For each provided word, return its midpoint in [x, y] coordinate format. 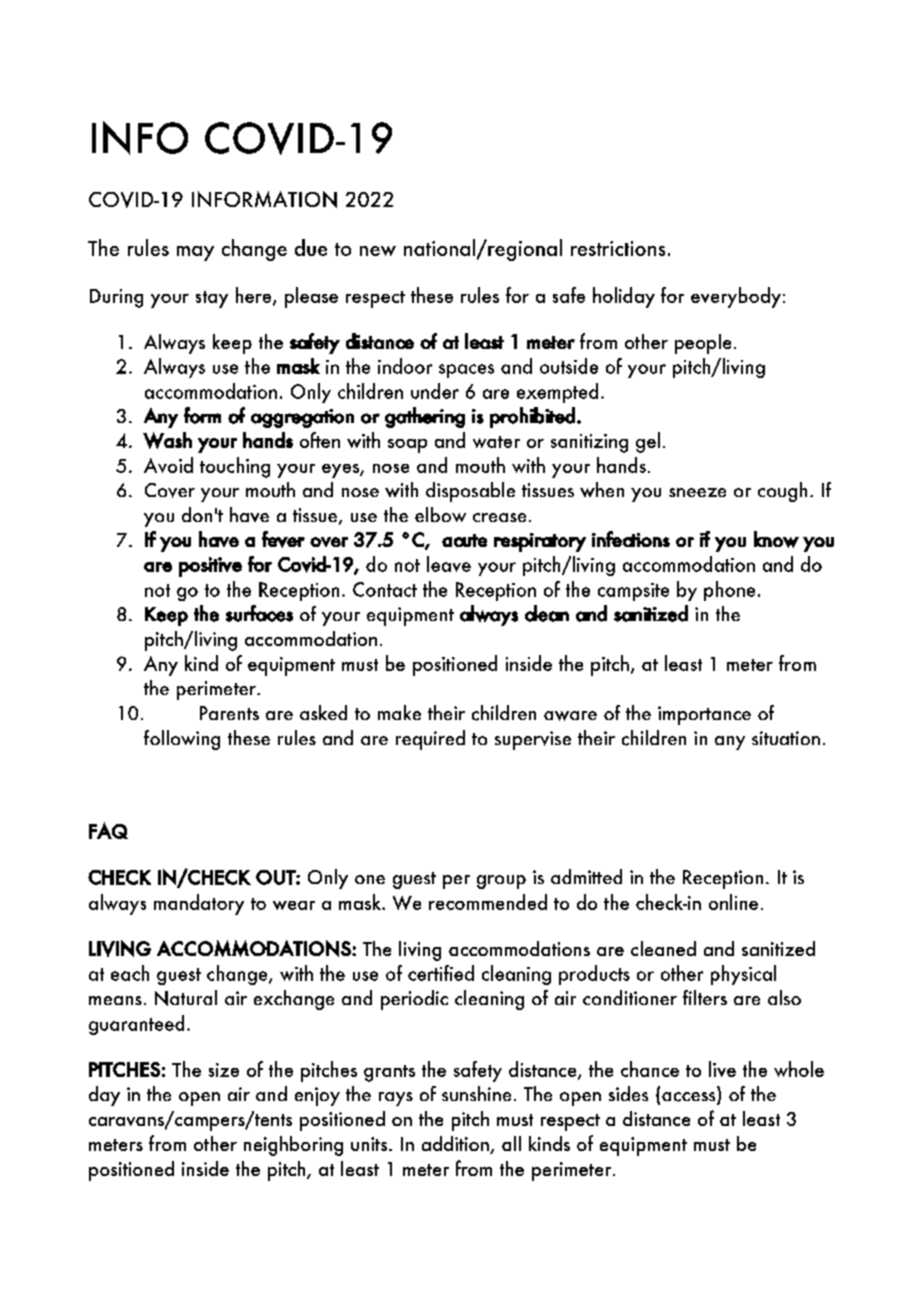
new [378, 251]
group [501, 882]
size [224, 1070]
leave [449, 564]
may [195, 253]
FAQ [108, 830]
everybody [736, 297]
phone [729, 591]
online [733, 902]
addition [456, 1145]
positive [210, 567]
